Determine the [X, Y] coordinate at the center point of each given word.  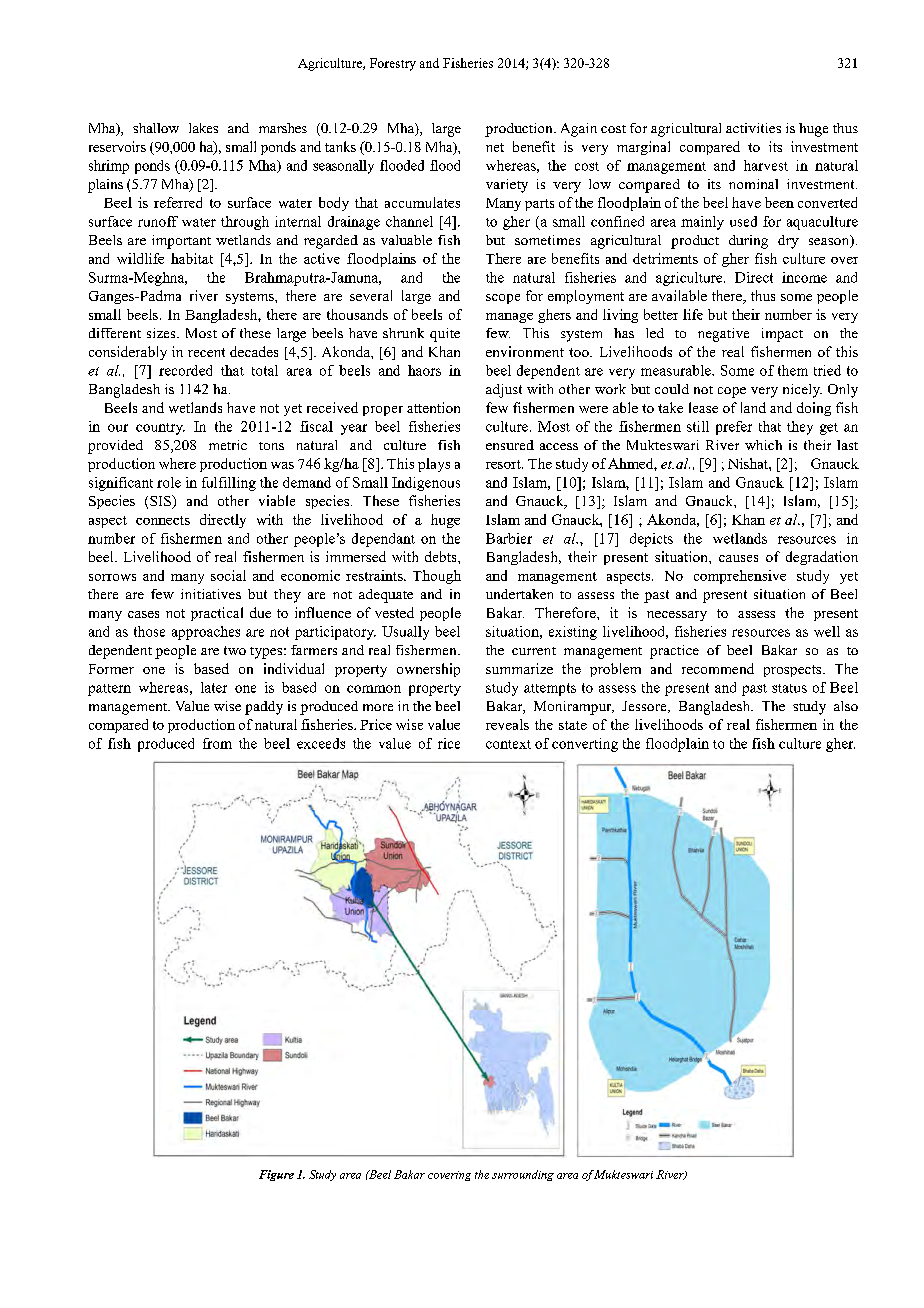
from [217, 743]
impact [782, 335]
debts [442, 556]
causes [738, 558]
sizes [162, 333]
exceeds [321, 743]
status [789, 688]
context [508, 744]
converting [585, 745]
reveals [507, 724]
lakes [203, 128]
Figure [276, 1175]
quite [445, 335]
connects [163, 520]
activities [753, 128]
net [495, 147]
